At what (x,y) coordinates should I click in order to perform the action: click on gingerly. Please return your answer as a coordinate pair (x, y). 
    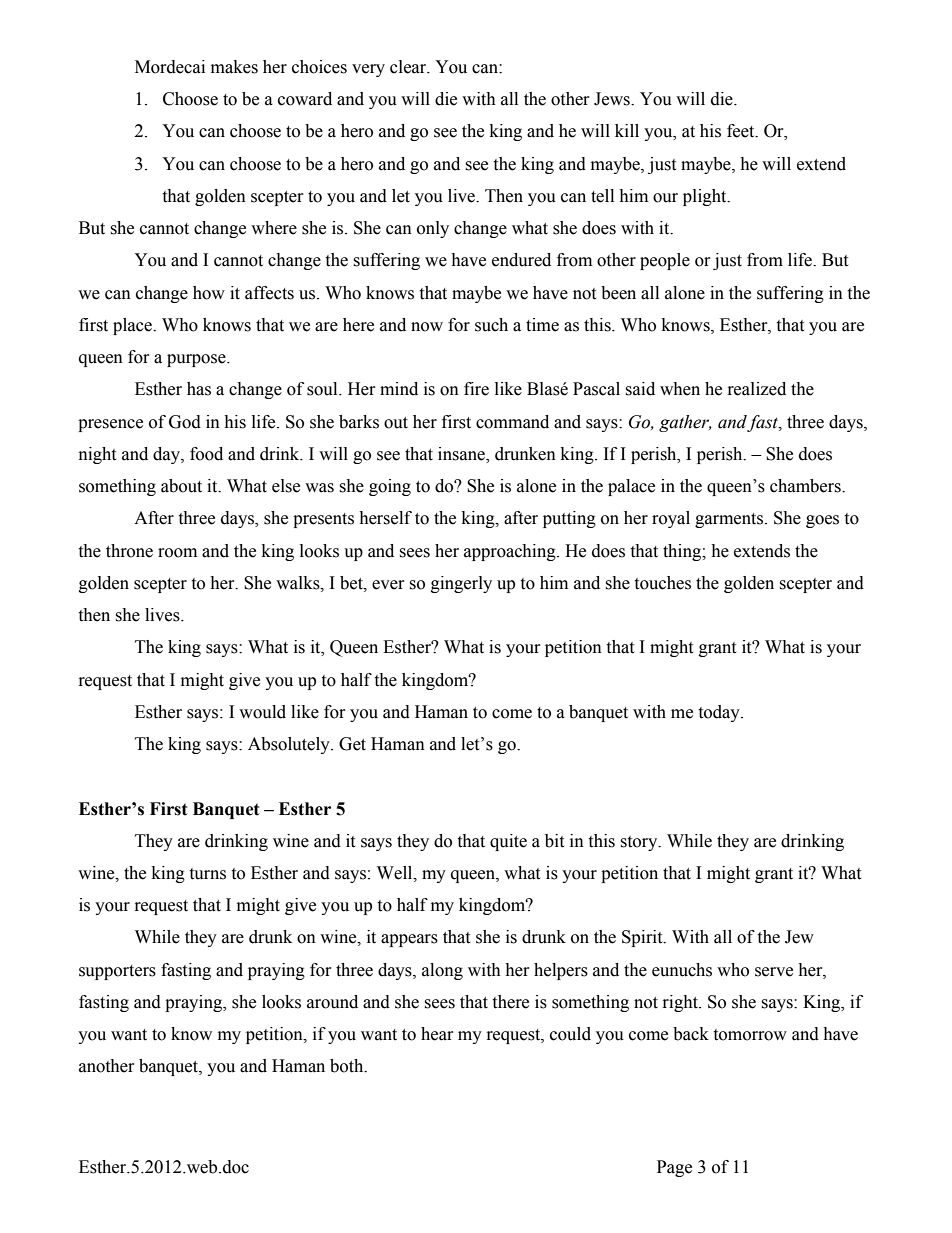
    Looking at the image, I should click on (461, 584).
